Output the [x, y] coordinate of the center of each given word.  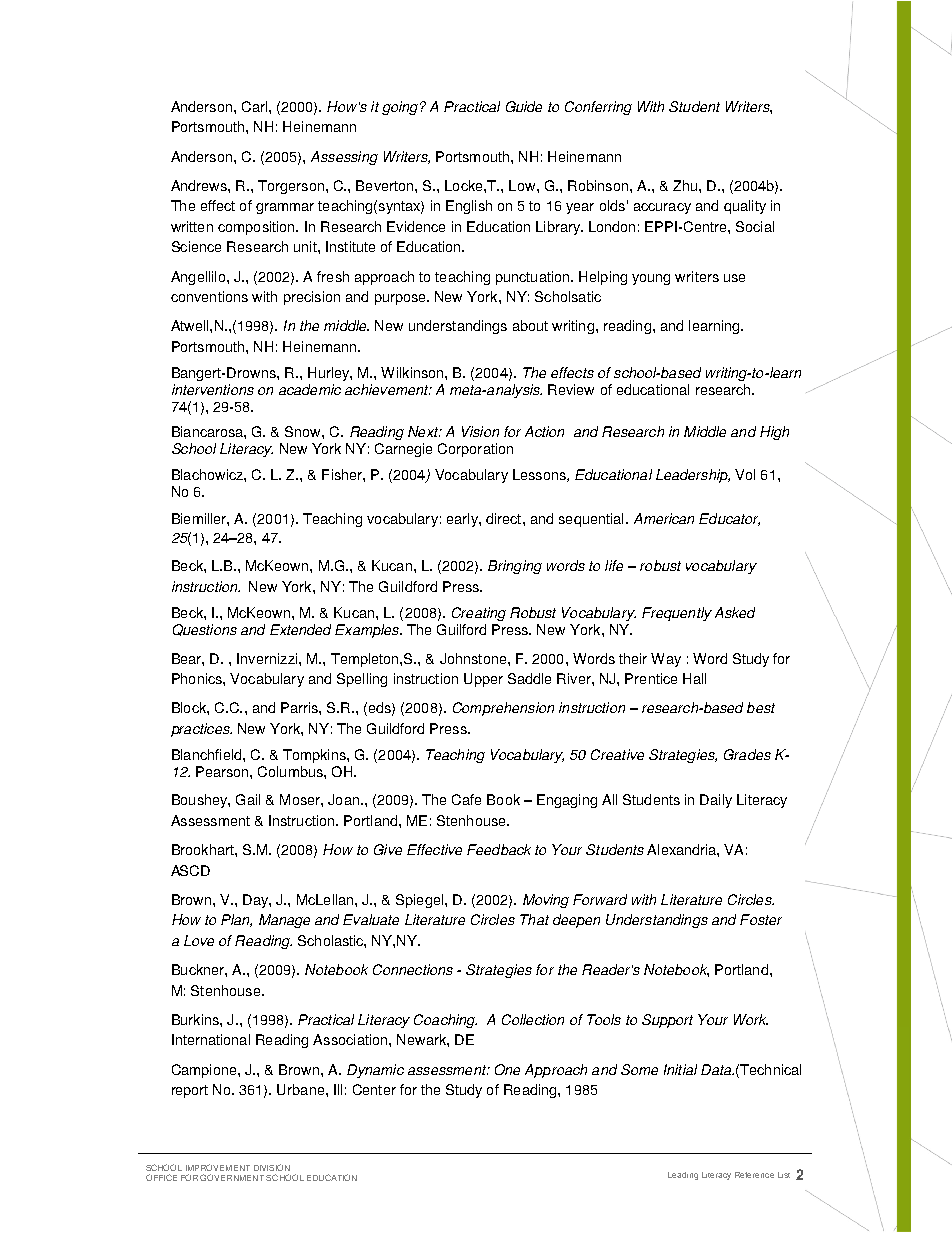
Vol [745, 474]
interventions [213, 389]
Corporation [475, 450]
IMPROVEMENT [218, 1167]
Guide [524, 106]
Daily [716, 801]
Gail [248, 799]
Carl [254, 106]
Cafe [466, 799]
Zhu [685, 185]
